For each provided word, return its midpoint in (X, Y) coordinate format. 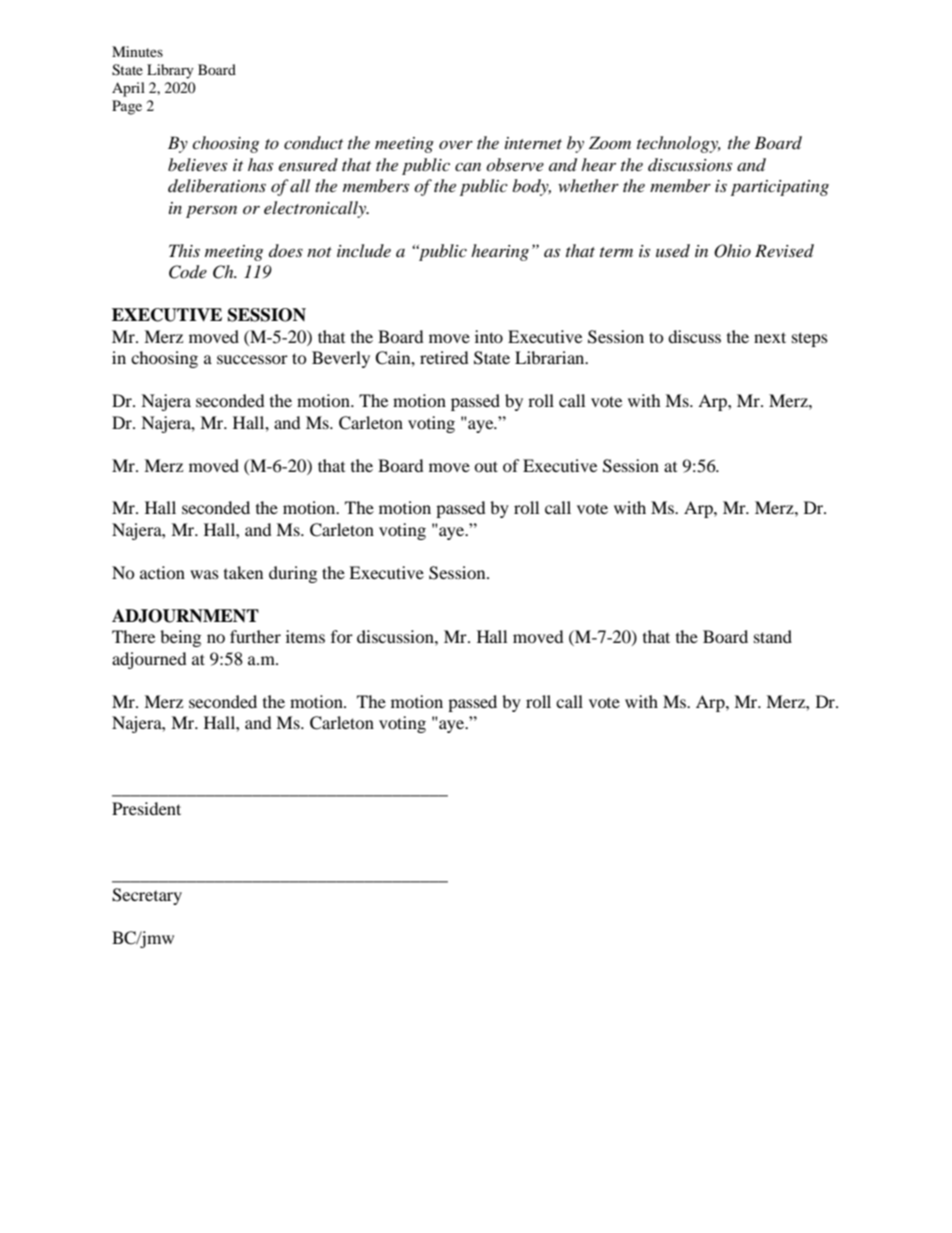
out (486, 466)
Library (170, 71)
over (456, 144)
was (204, 574)
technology (679, 144)
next (770, 337)
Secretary (147, 896)
